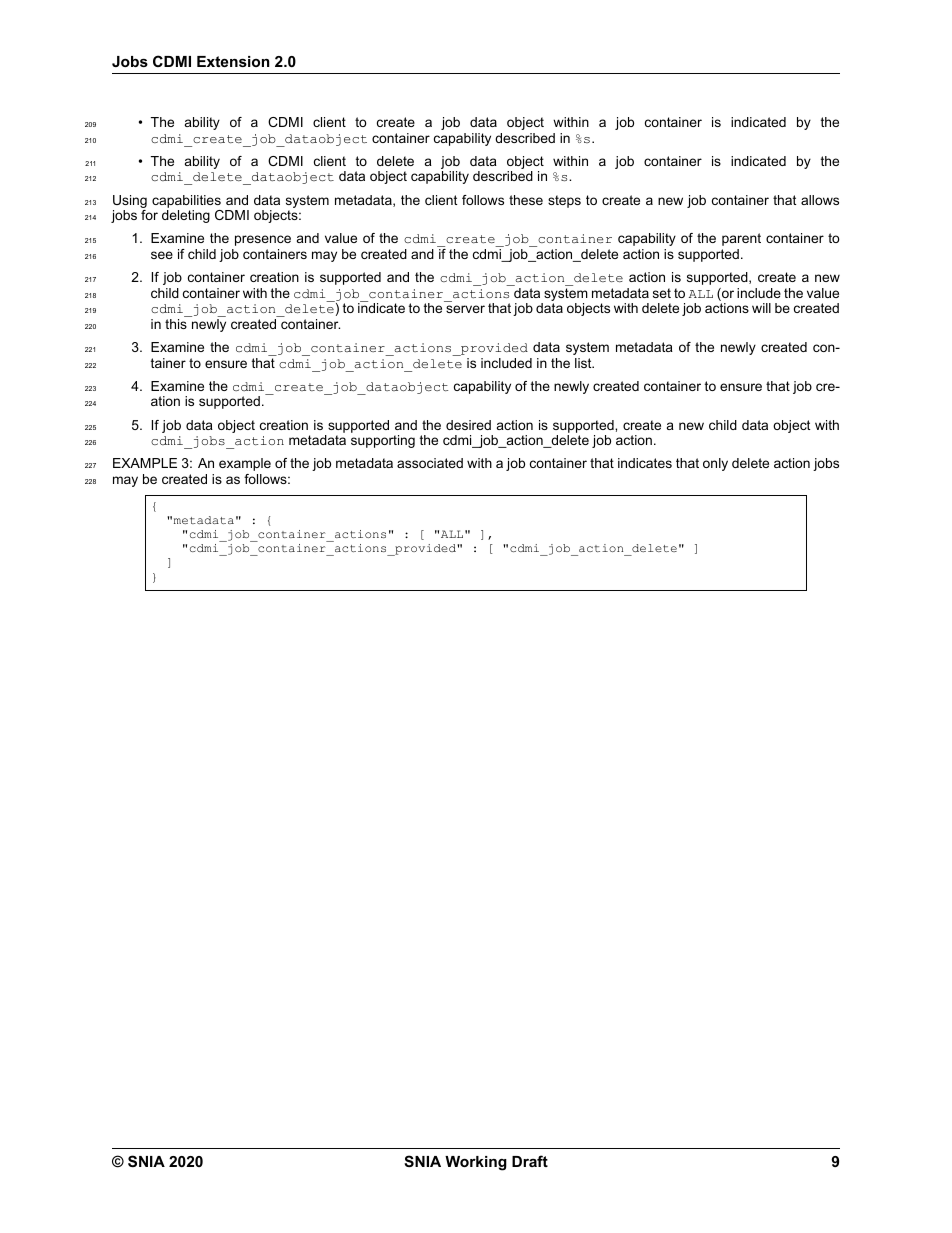  What do you see at coordinates (761, 308) in the page?
I see `will` at bounding box center [761, 308].
